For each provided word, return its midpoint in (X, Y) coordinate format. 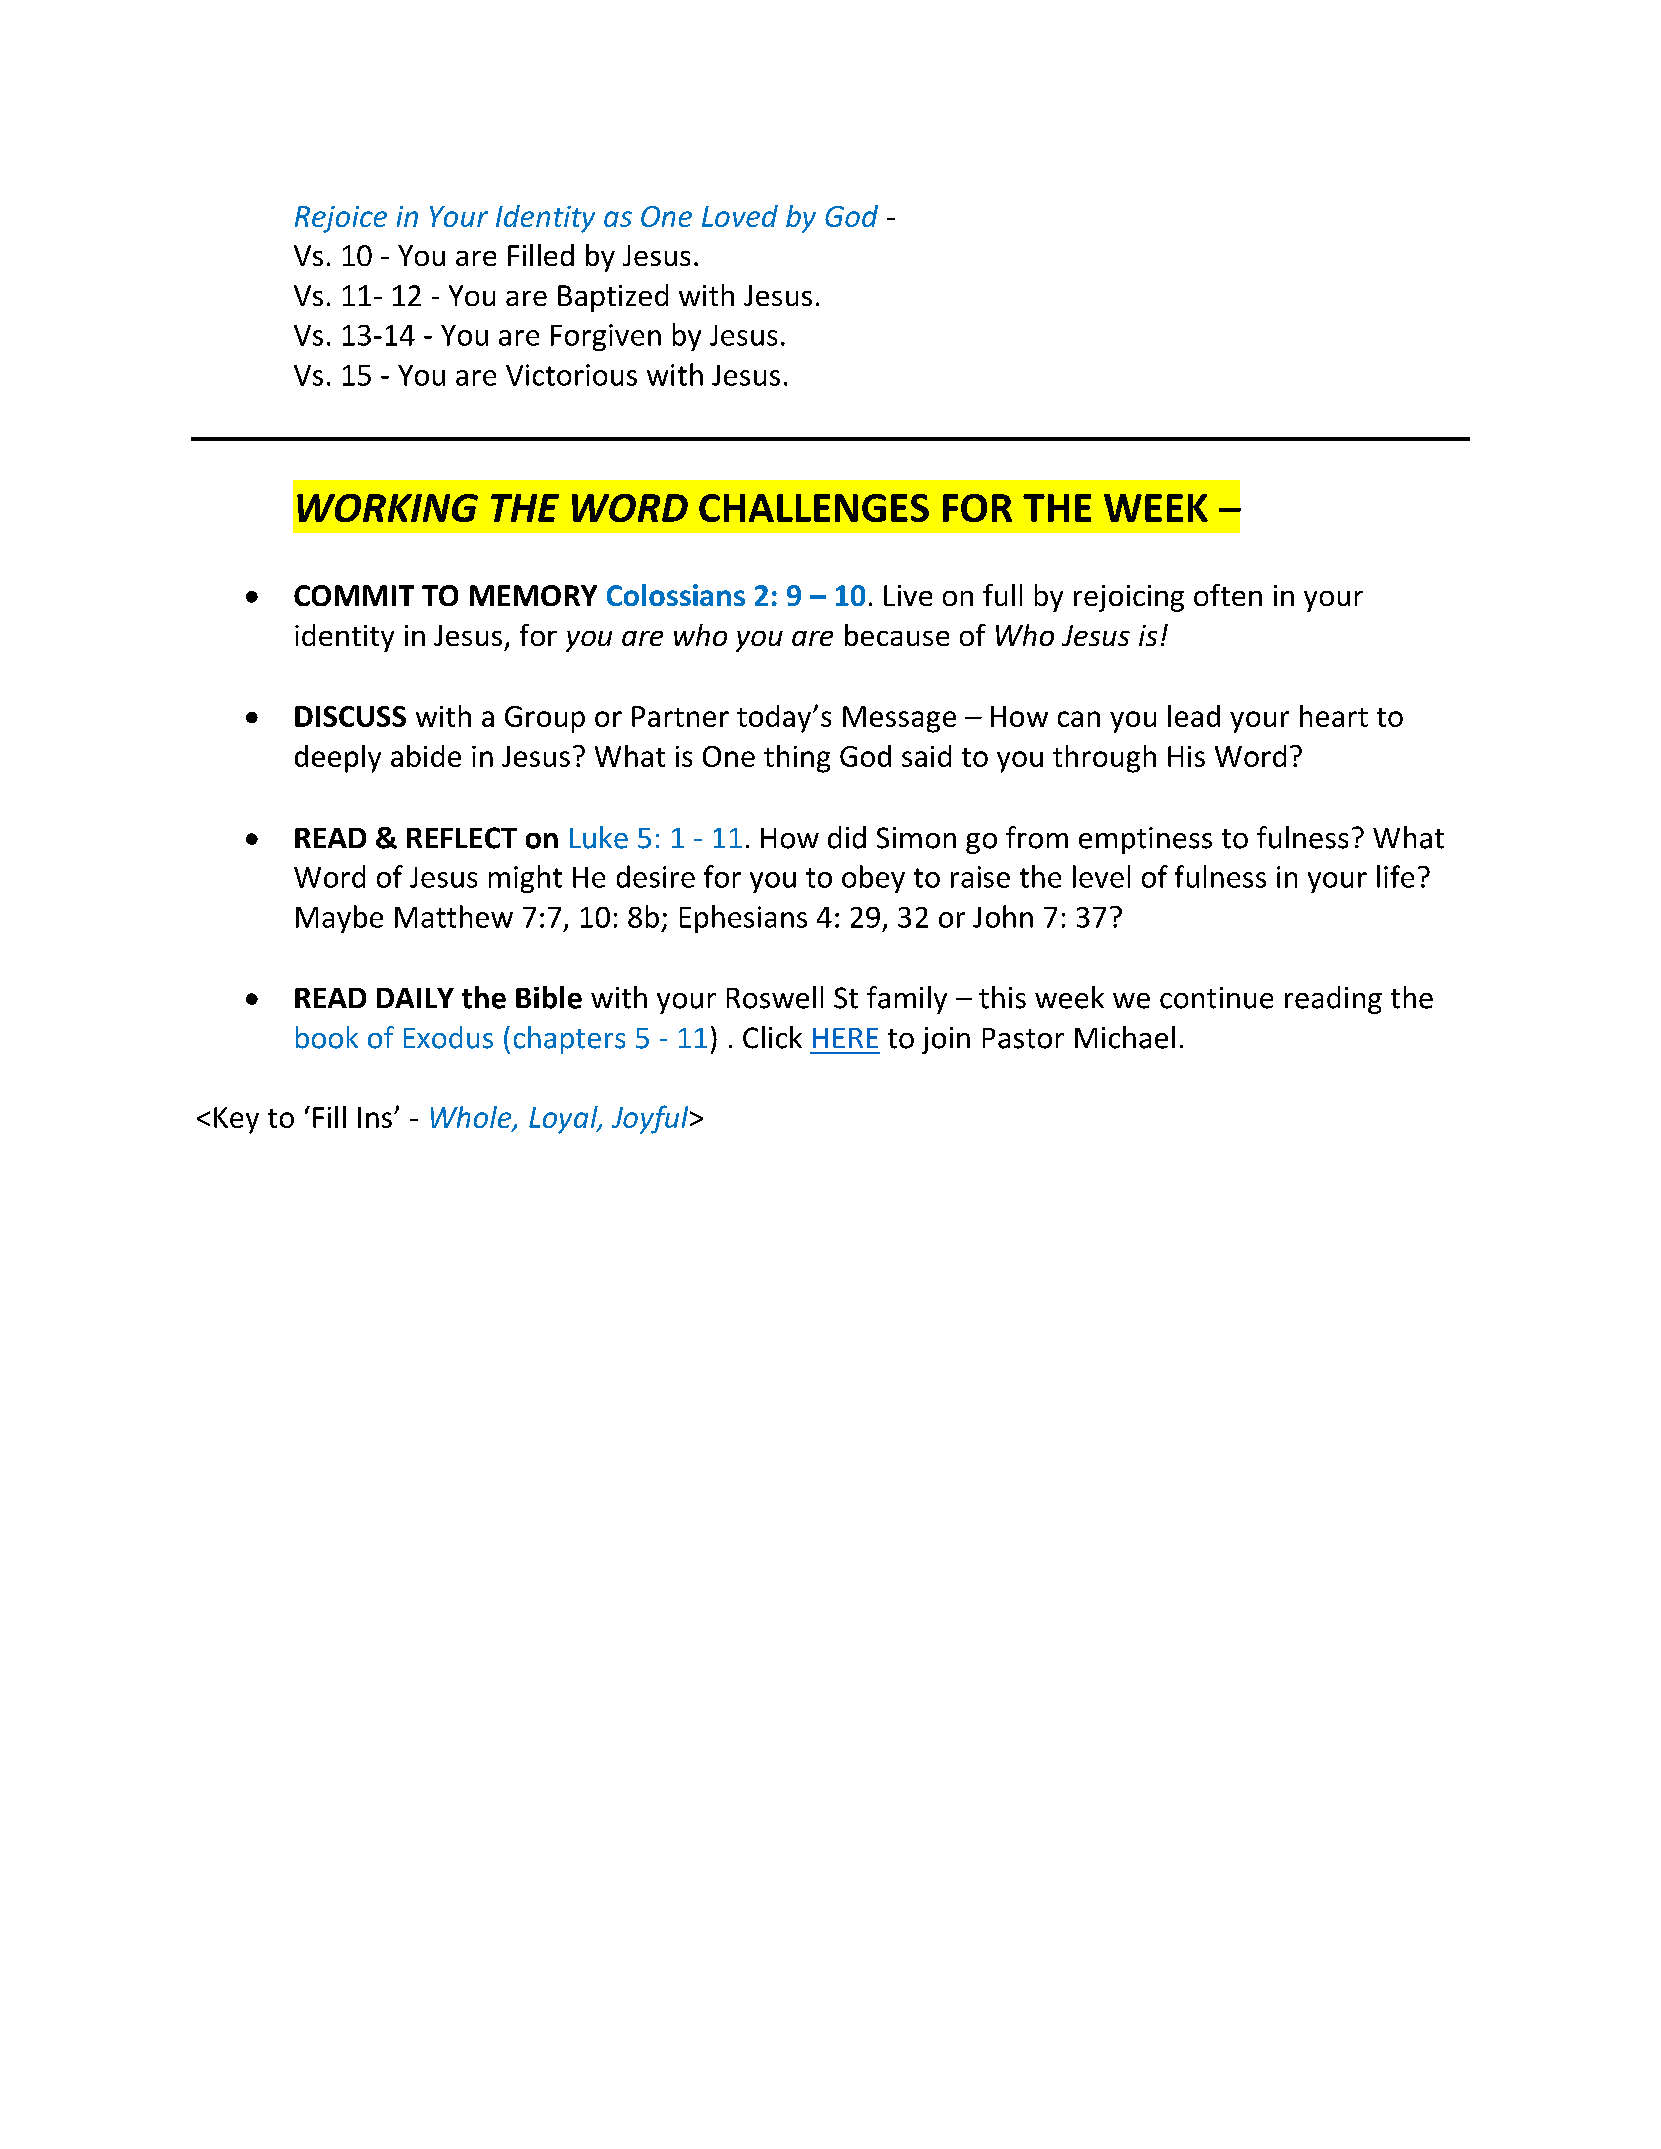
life (1395, 876)
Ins (375, 1117)
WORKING (387, 508)
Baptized (613, 298)
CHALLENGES (814, 508)
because (897, 635)
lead (1194, 716)
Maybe (339, 919)
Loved (740, 216)
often (1228, 595)
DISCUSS (350, 716)
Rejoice (341, 219)
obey (873, 879)
